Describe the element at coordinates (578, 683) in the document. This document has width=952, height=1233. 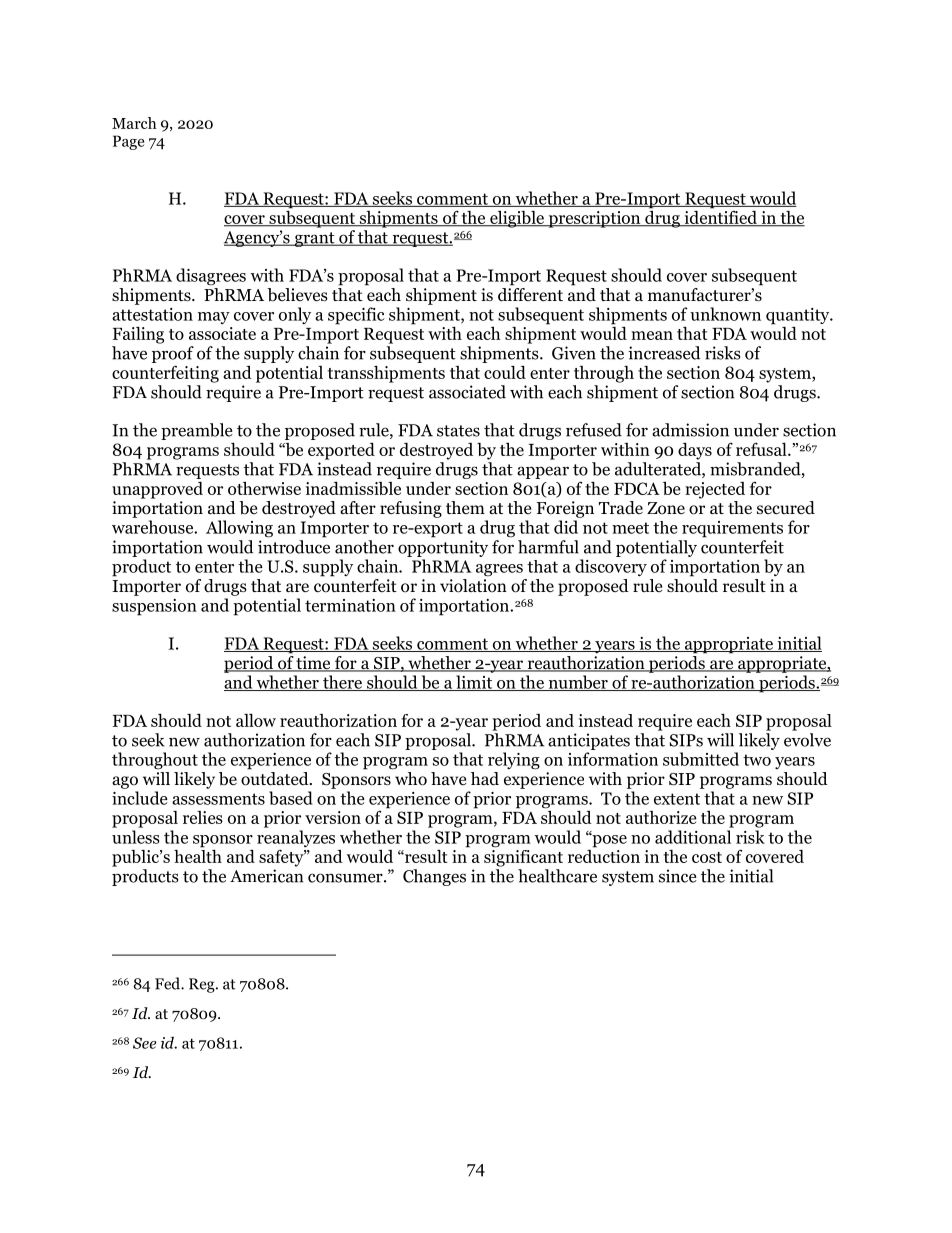
I see `number` at that location.
